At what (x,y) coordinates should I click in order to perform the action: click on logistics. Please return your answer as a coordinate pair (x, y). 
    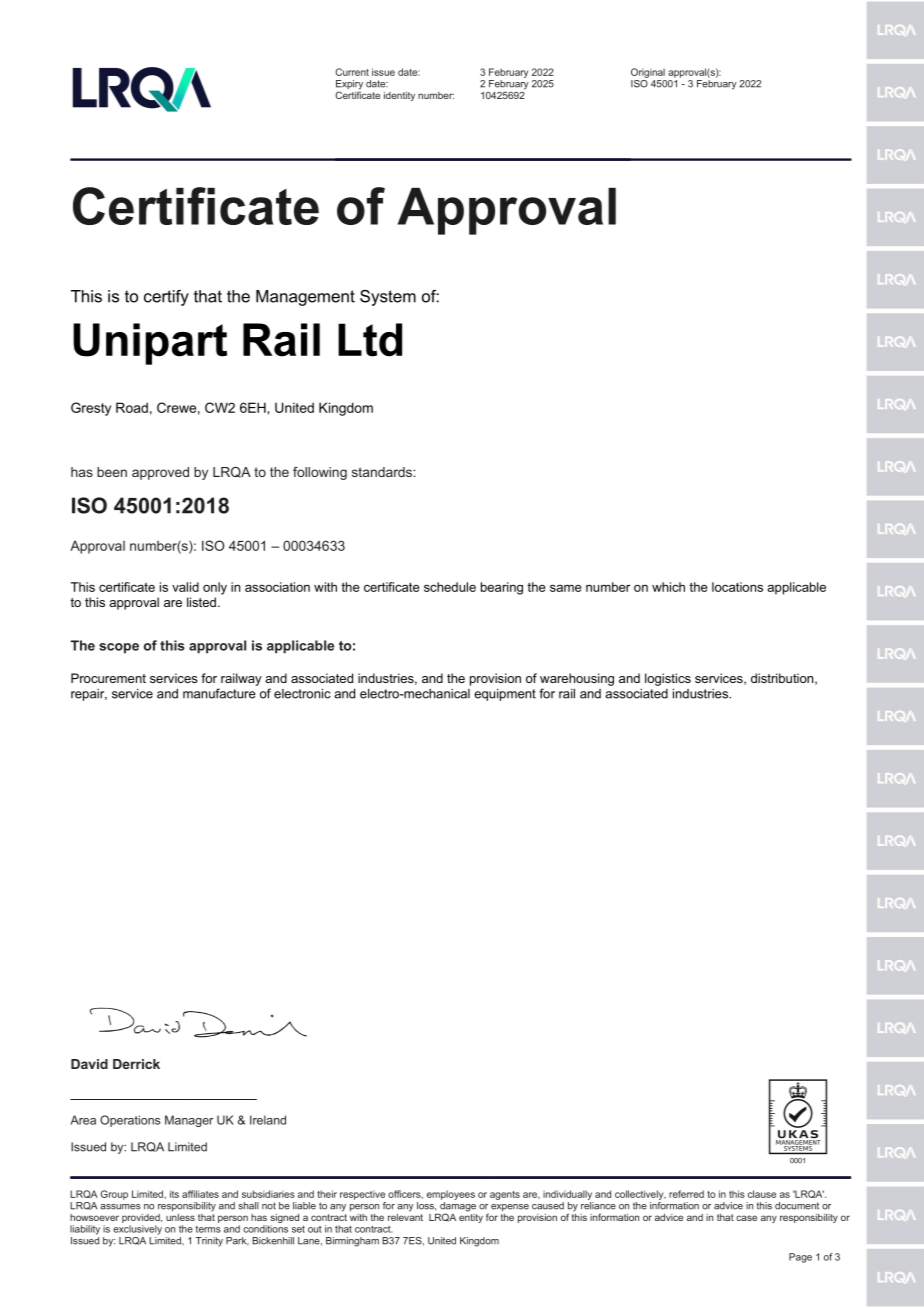
    Looking at the image, I should click on (668, 679).
